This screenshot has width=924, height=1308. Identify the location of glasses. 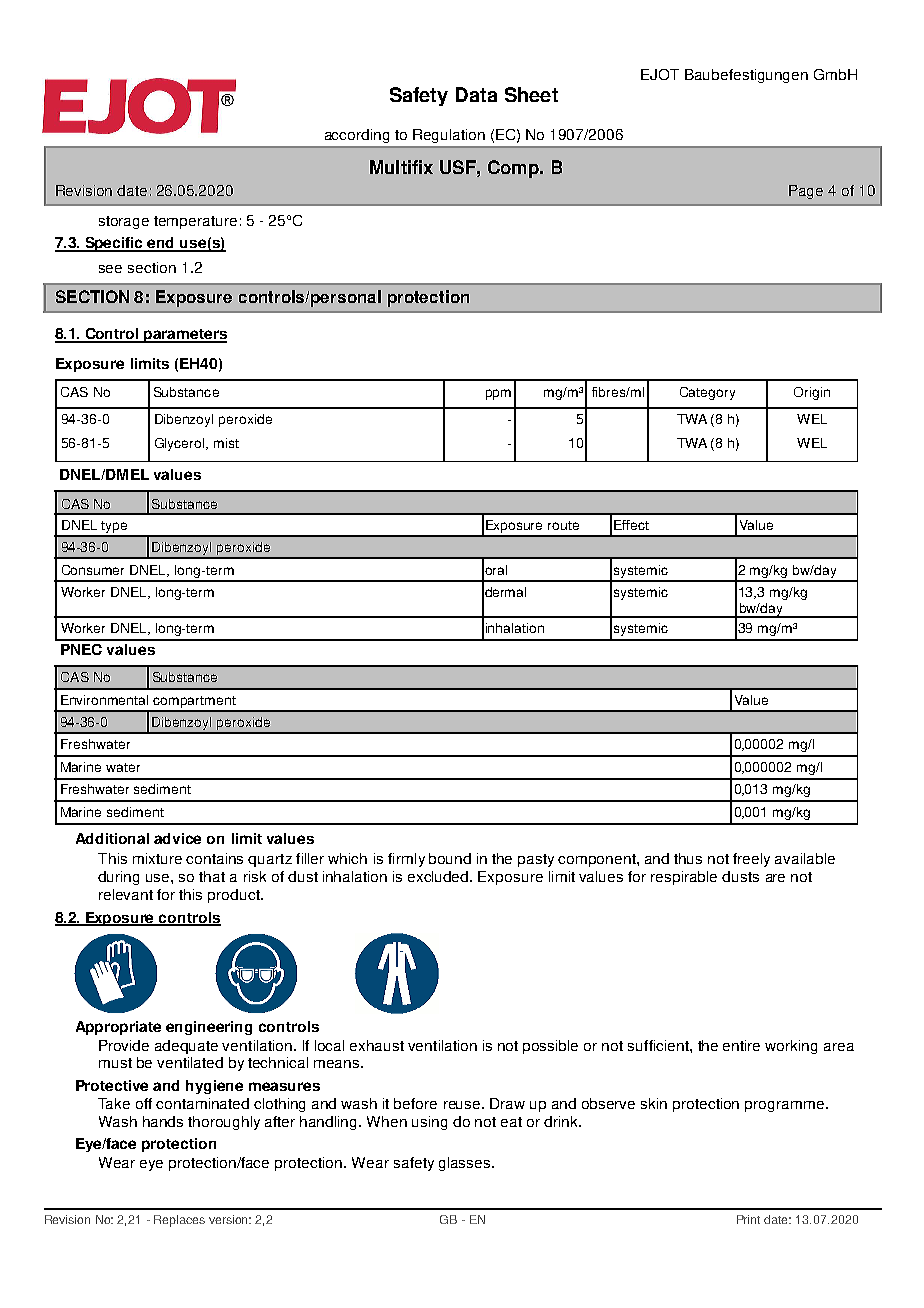
(466, 1164).
